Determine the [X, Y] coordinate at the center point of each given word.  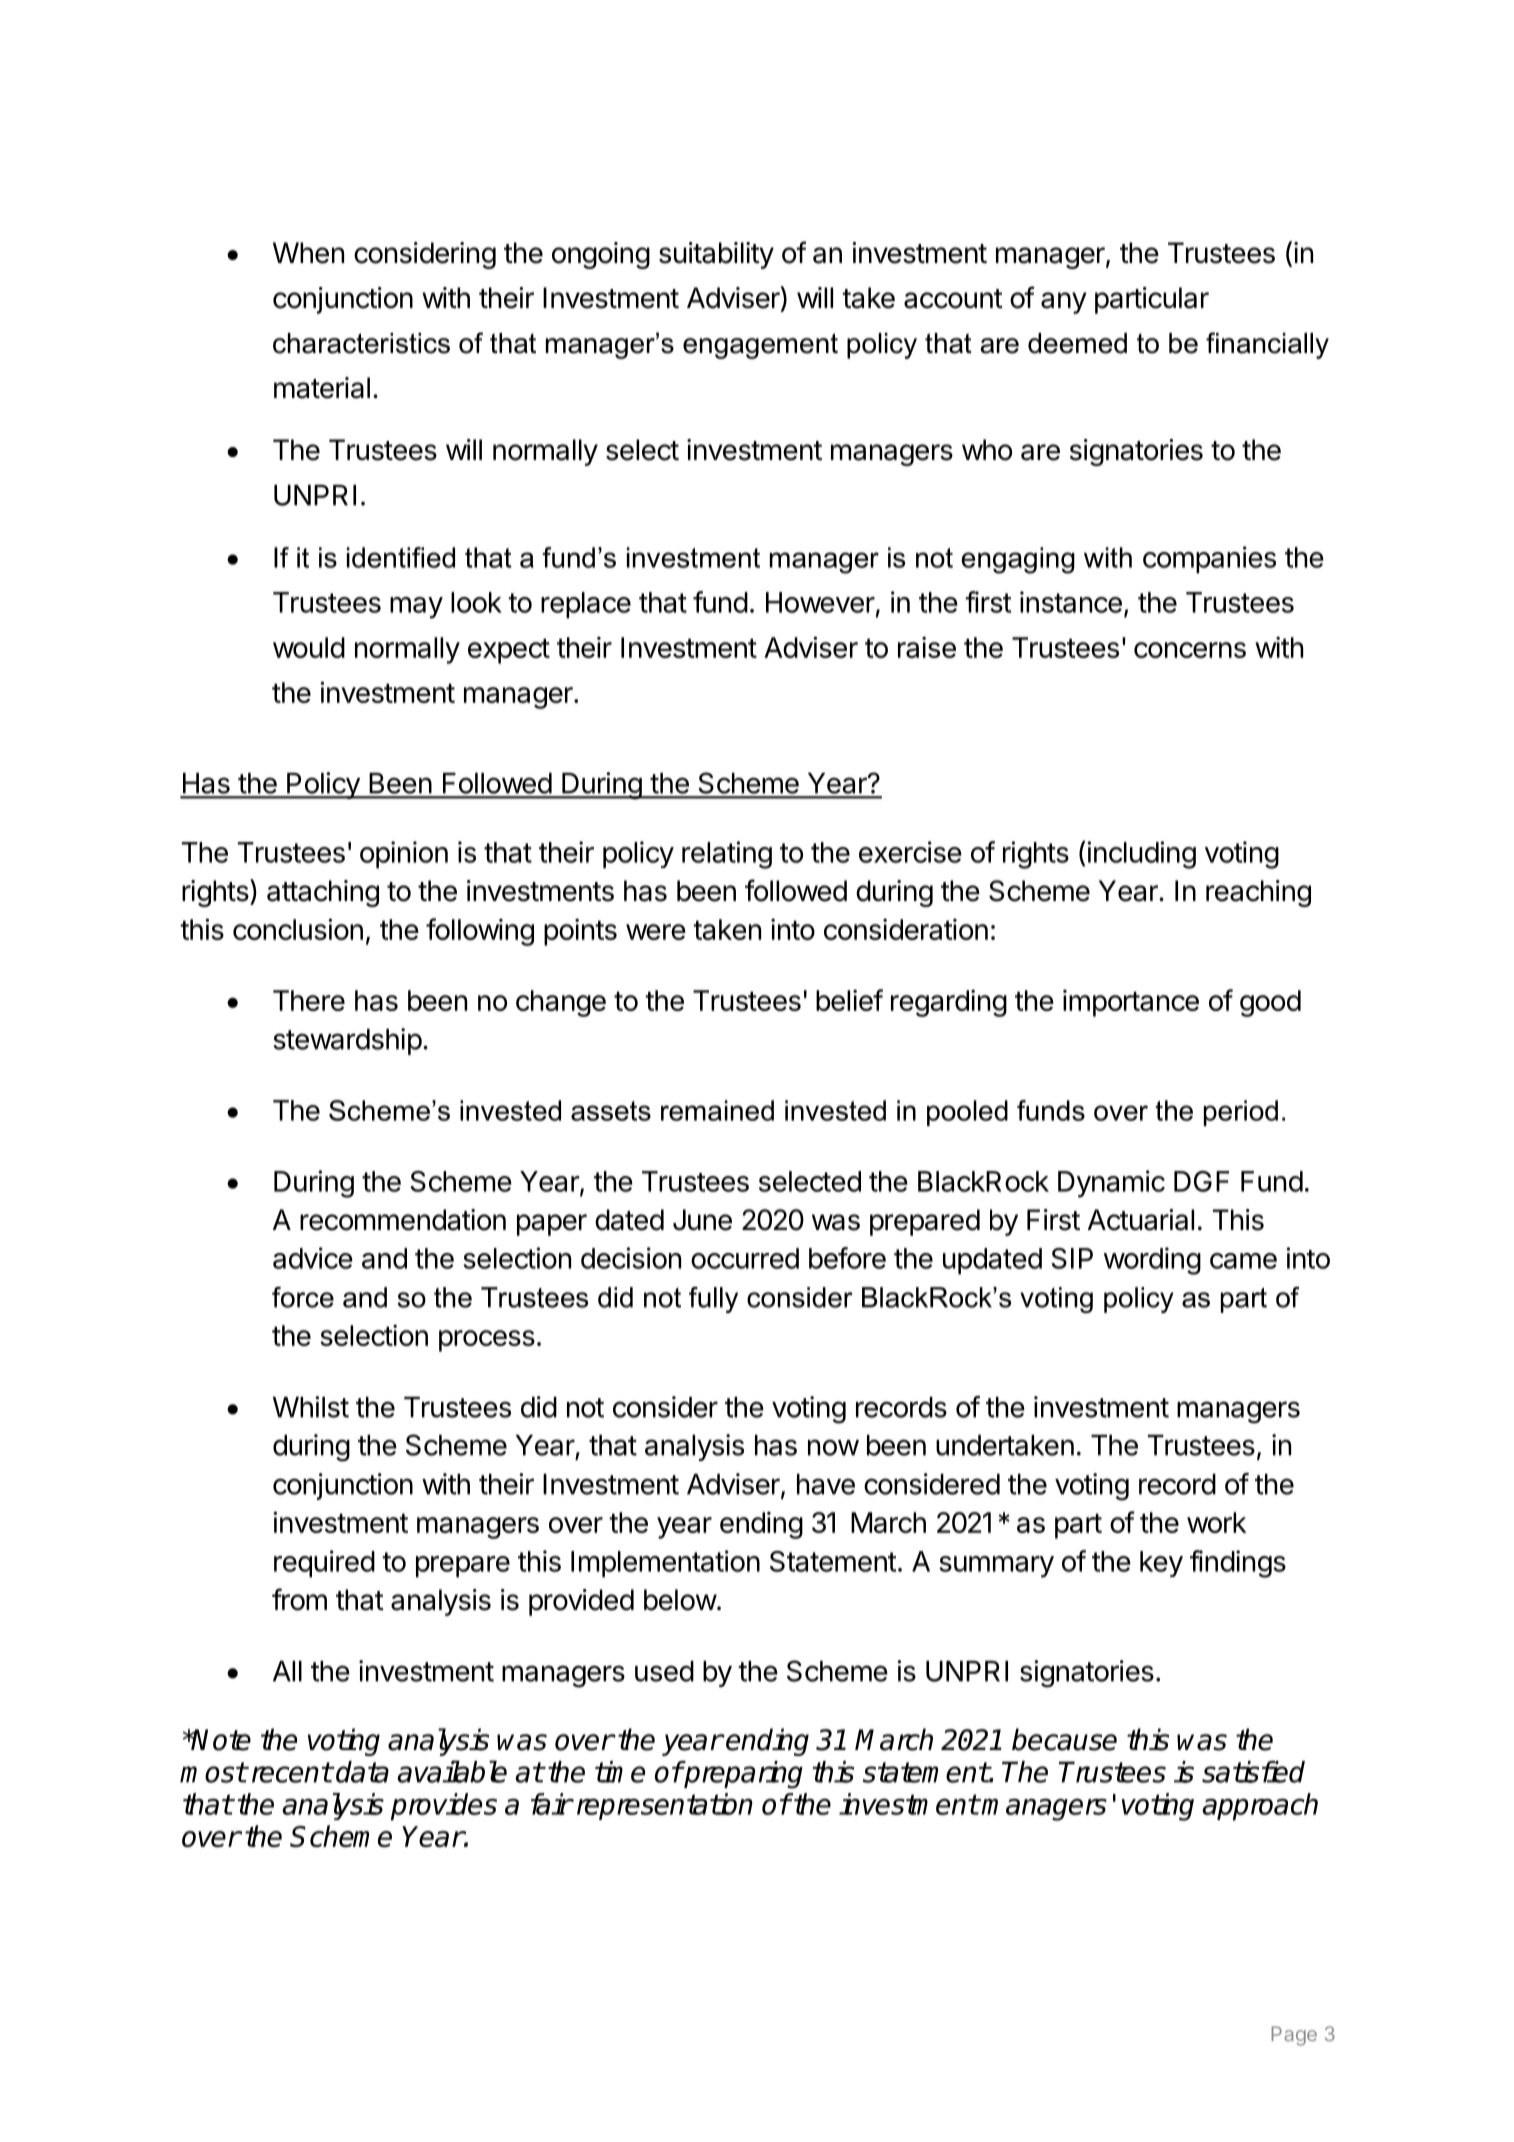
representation [665, 1806]
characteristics [361, 343]
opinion [404, 855]
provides [444, 1807]
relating [727, 855]
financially [1267, 345]
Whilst [311, 1407]
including [1142, 855]
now [833, 1447]
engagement [760, 346]
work [1216, 1522]
